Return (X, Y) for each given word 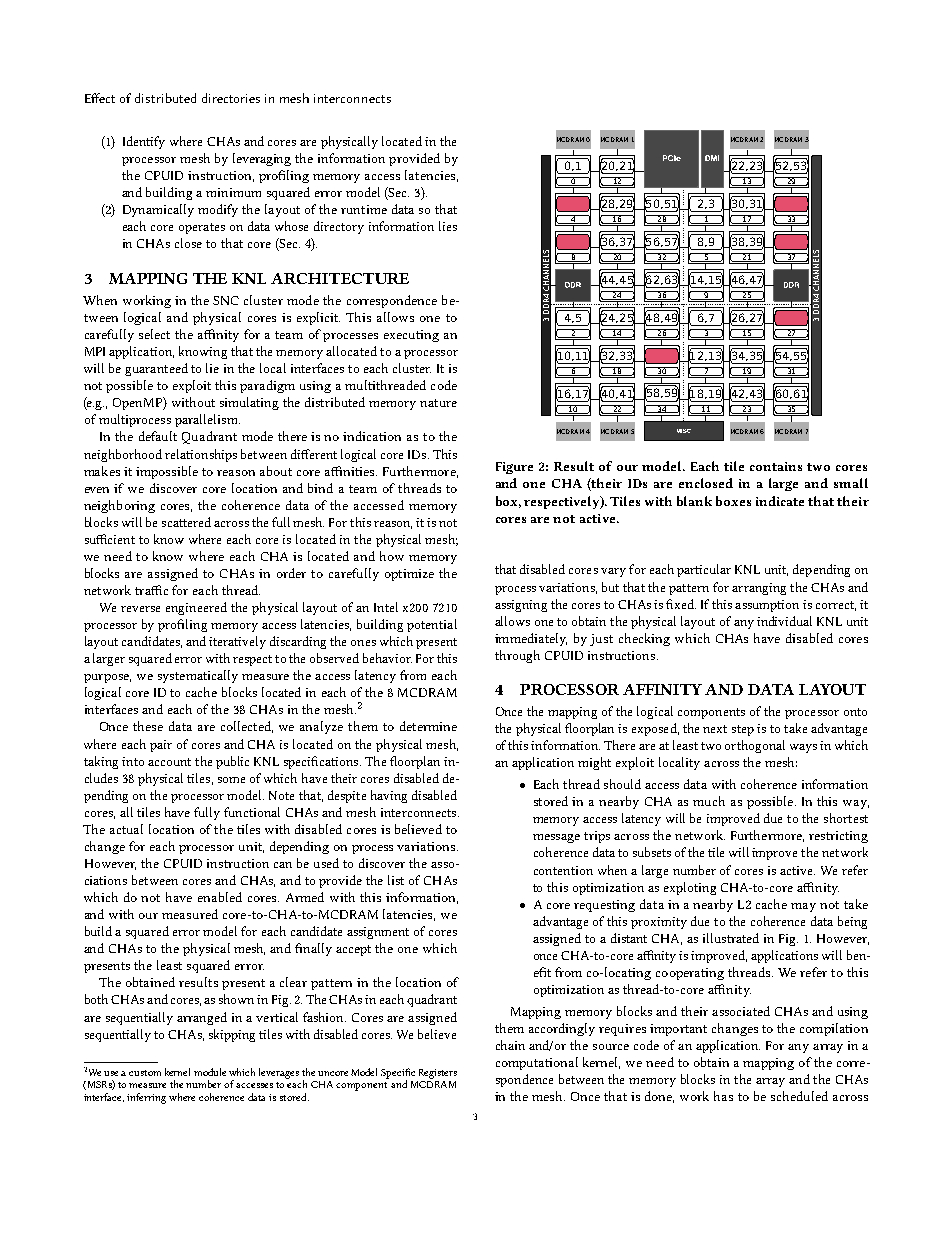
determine (428, 726)
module (210, 1072)
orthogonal (755, 746)
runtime (364, 209)
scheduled (799, 1096)
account (169, 762)
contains (776, 466)
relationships (201, 455)
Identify (144, 142)
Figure (514, 468)
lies (448, 226)
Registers (438, 1074)
